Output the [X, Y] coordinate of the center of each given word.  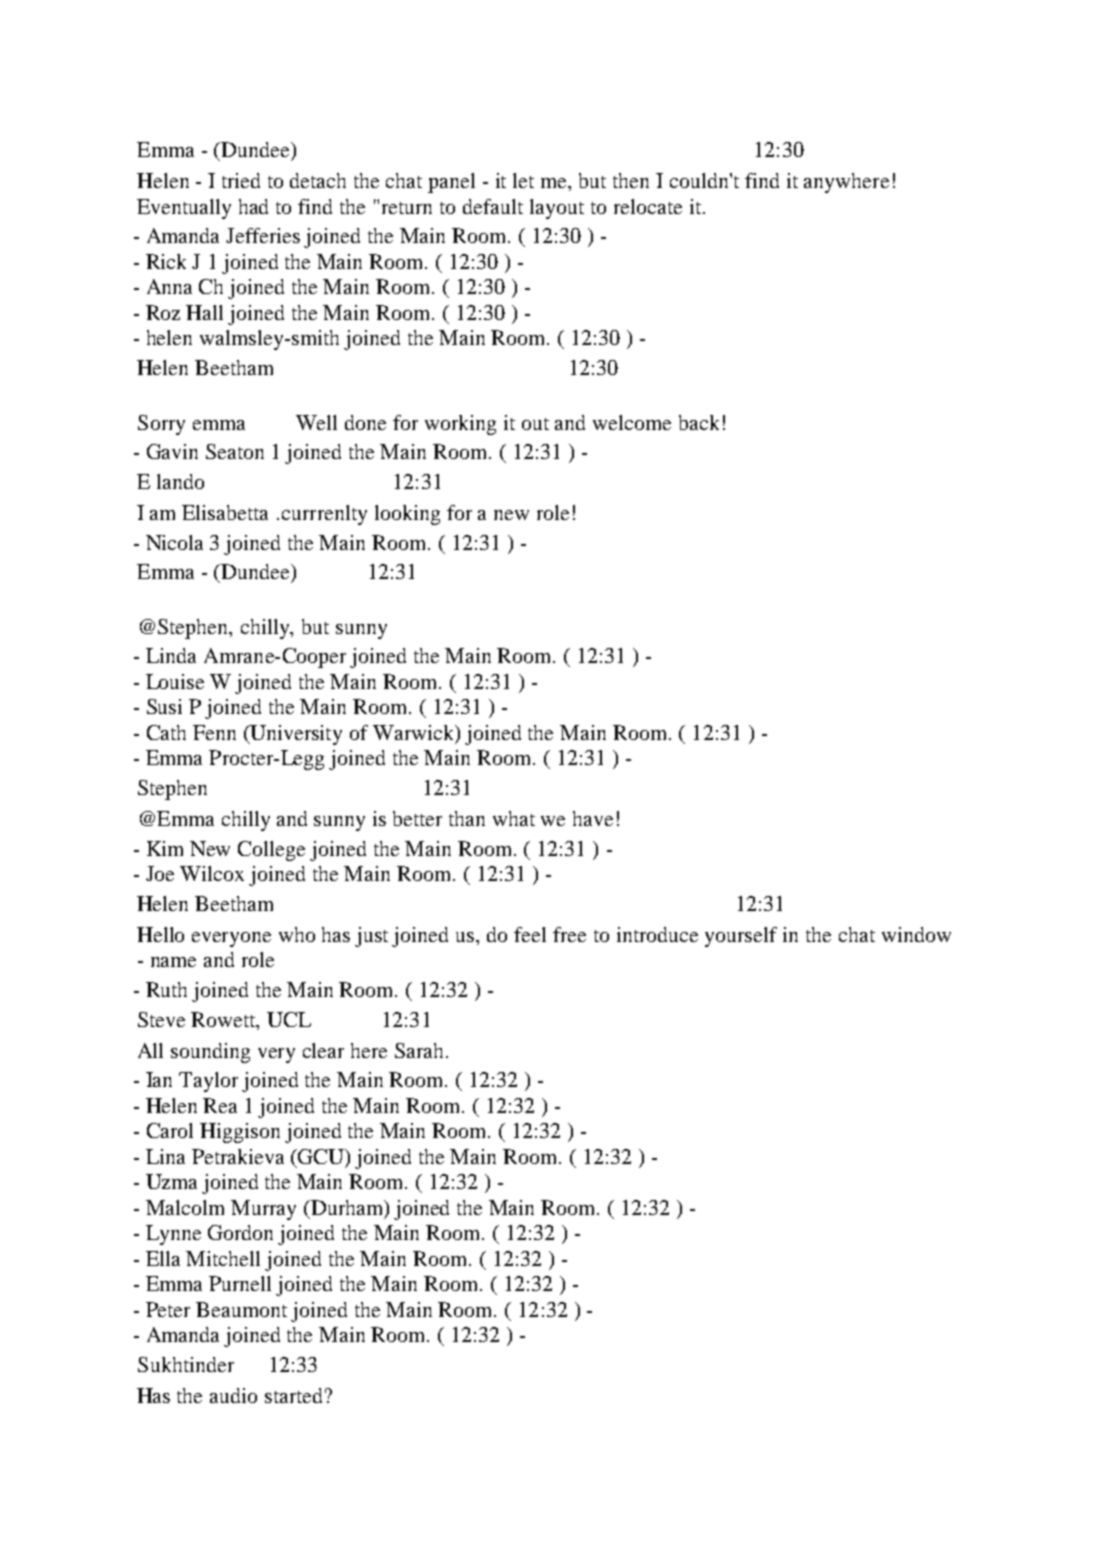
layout [557, 209]
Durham [347, 1208]
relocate [648, 206]
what [514, 818]
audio [233, 1395]
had [253, 206]
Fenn [214, 732]
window [916, 934]
